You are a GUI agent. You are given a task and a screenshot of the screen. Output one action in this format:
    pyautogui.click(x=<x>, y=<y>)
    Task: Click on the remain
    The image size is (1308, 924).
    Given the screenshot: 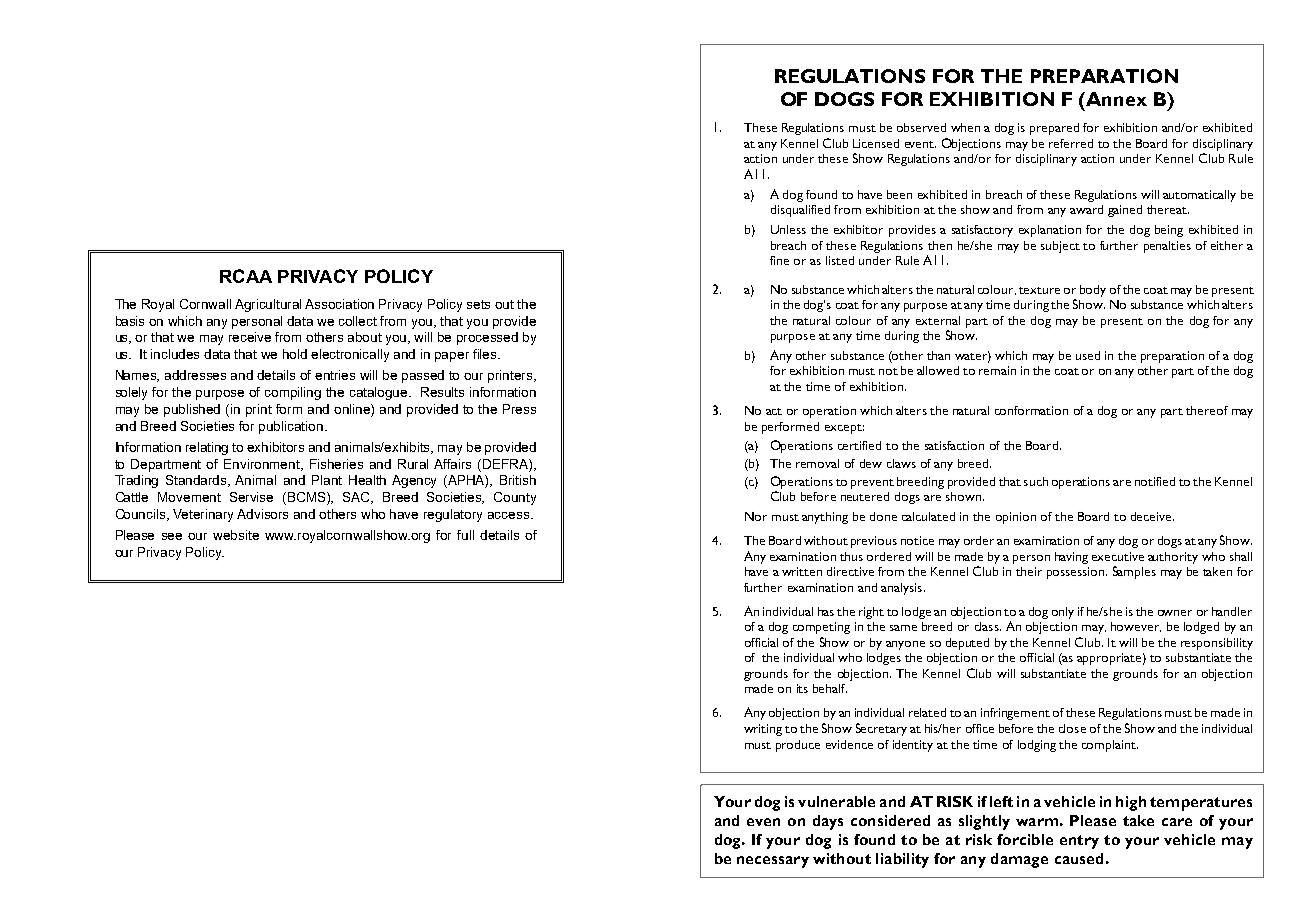 What is the action you would take?
    pyautogui.click(x=997, y=370)
